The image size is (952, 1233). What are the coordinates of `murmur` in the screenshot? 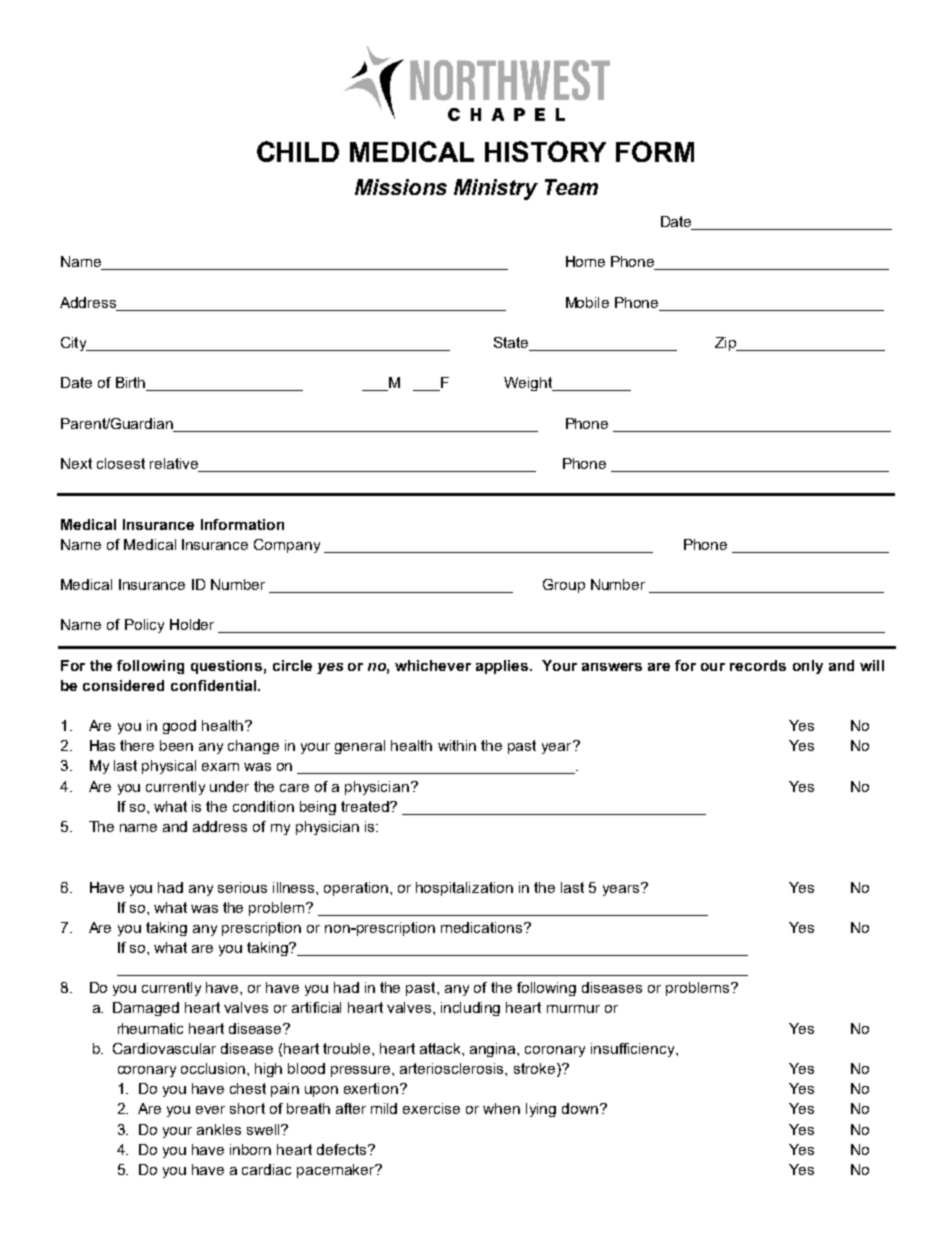 It's located at (573, 1009).
